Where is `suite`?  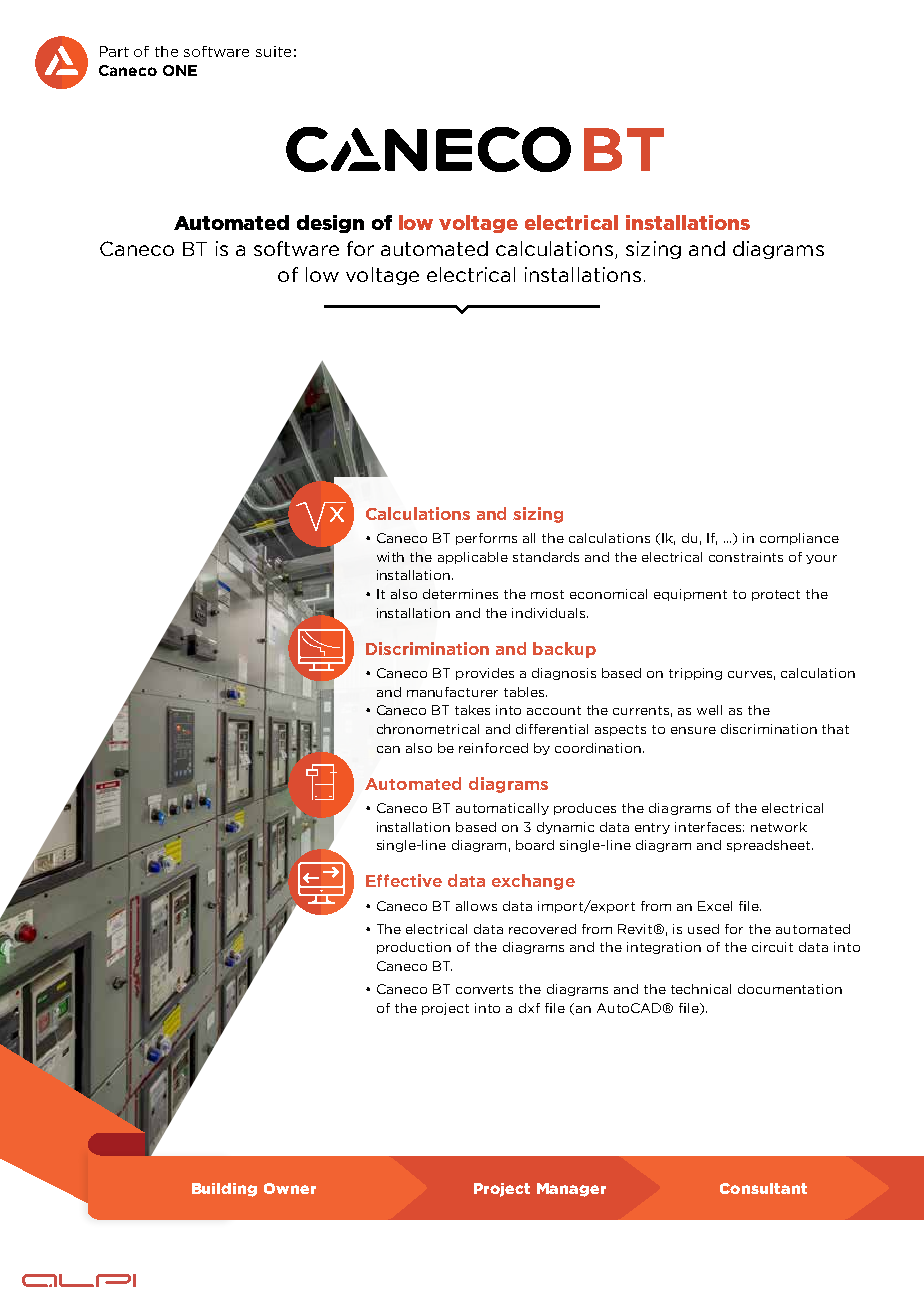 suite is located at coordinates (273, 51).
